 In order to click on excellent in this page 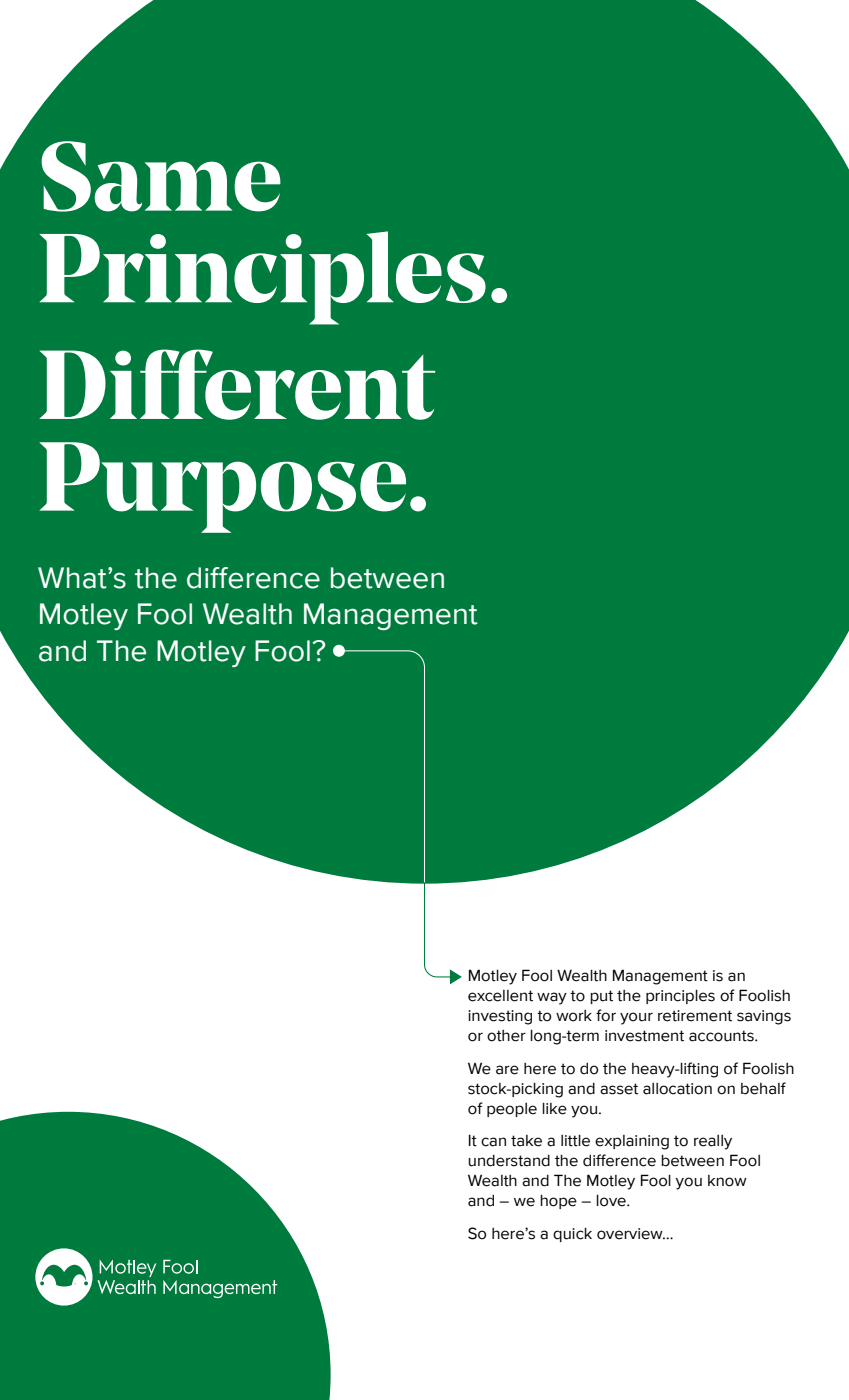, I will do `click(500, 996)`.
